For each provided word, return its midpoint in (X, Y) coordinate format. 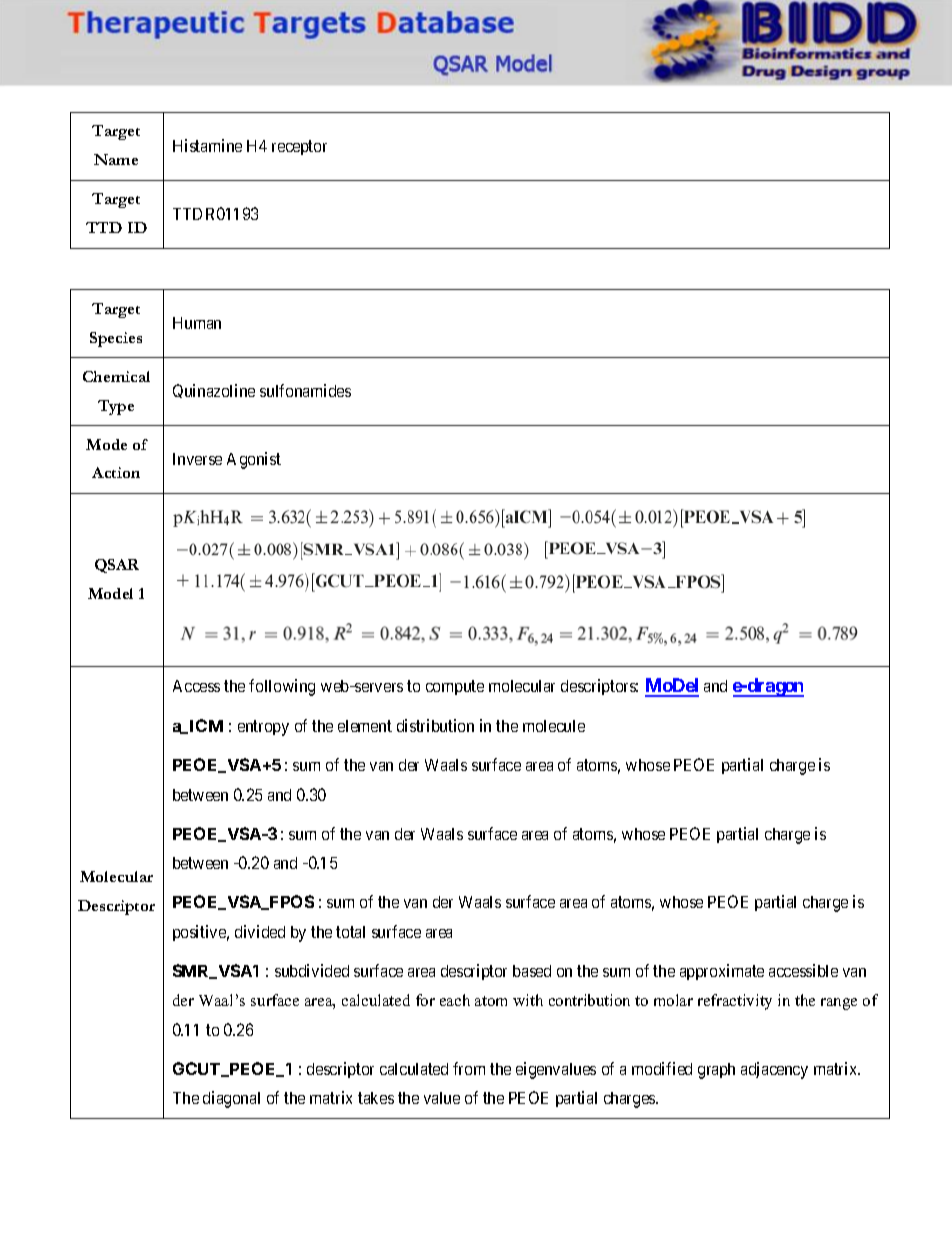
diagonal (231, 1099)
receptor (299, 147)
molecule (554, 726)
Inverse (197, 459)
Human (197, 323)
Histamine (207, 145)
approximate (722, 972)
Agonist (254, 460)
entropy (263, 728)
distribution (435, 725)
